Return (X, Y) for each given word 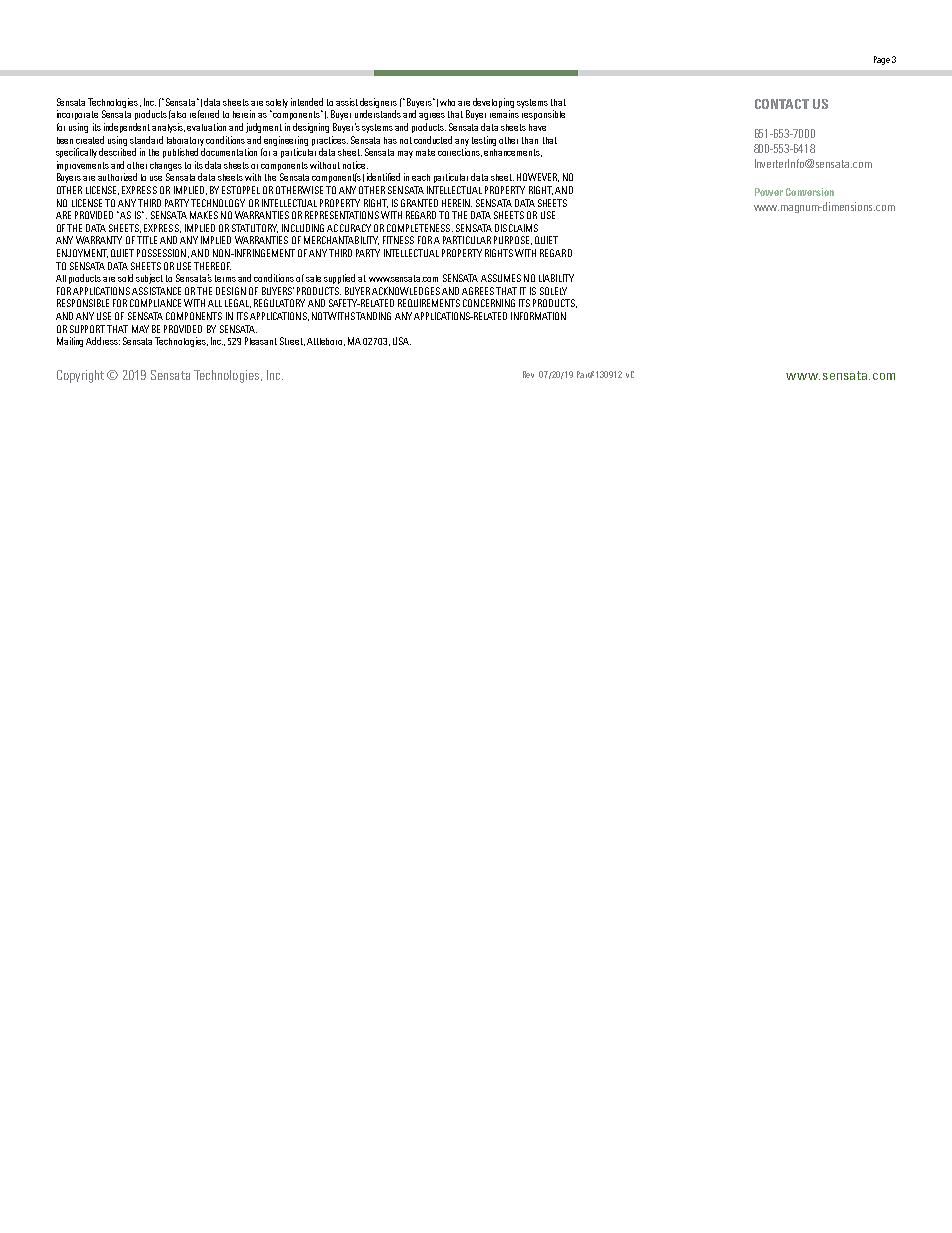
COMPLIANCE (155, 303)
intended (307, 102)
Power (769, 192)
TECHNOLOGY (218, 203)
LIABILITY (556, 278)
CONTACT (782, 104)
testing (484, 141)
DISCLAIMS (516, 228)
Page (882, 60)
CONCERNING (489, 303)
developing (493, 103)
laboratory (185, 141)
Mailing (72, 342)
